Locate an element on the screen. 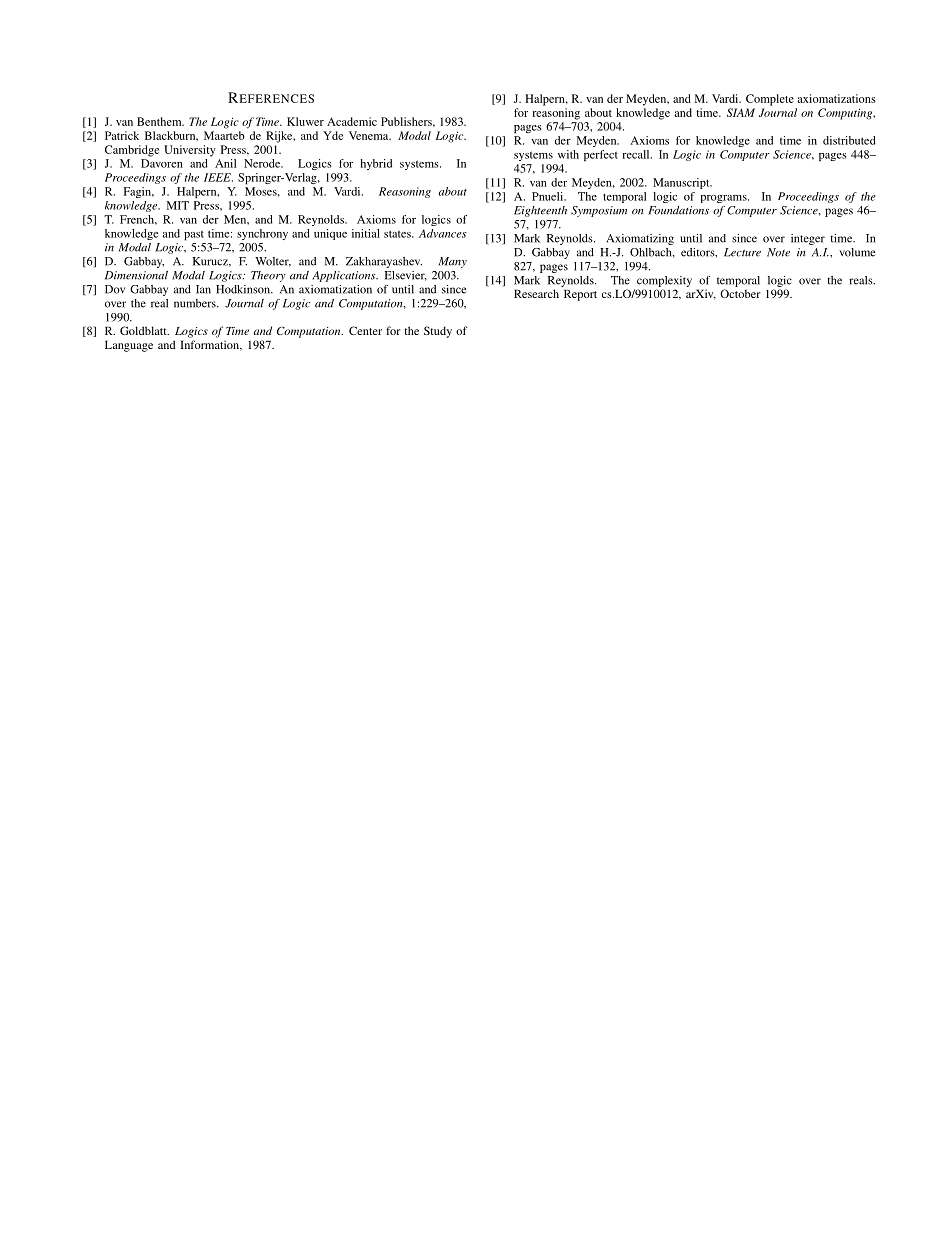  Kluwer is located at coordinates (305, 121).
